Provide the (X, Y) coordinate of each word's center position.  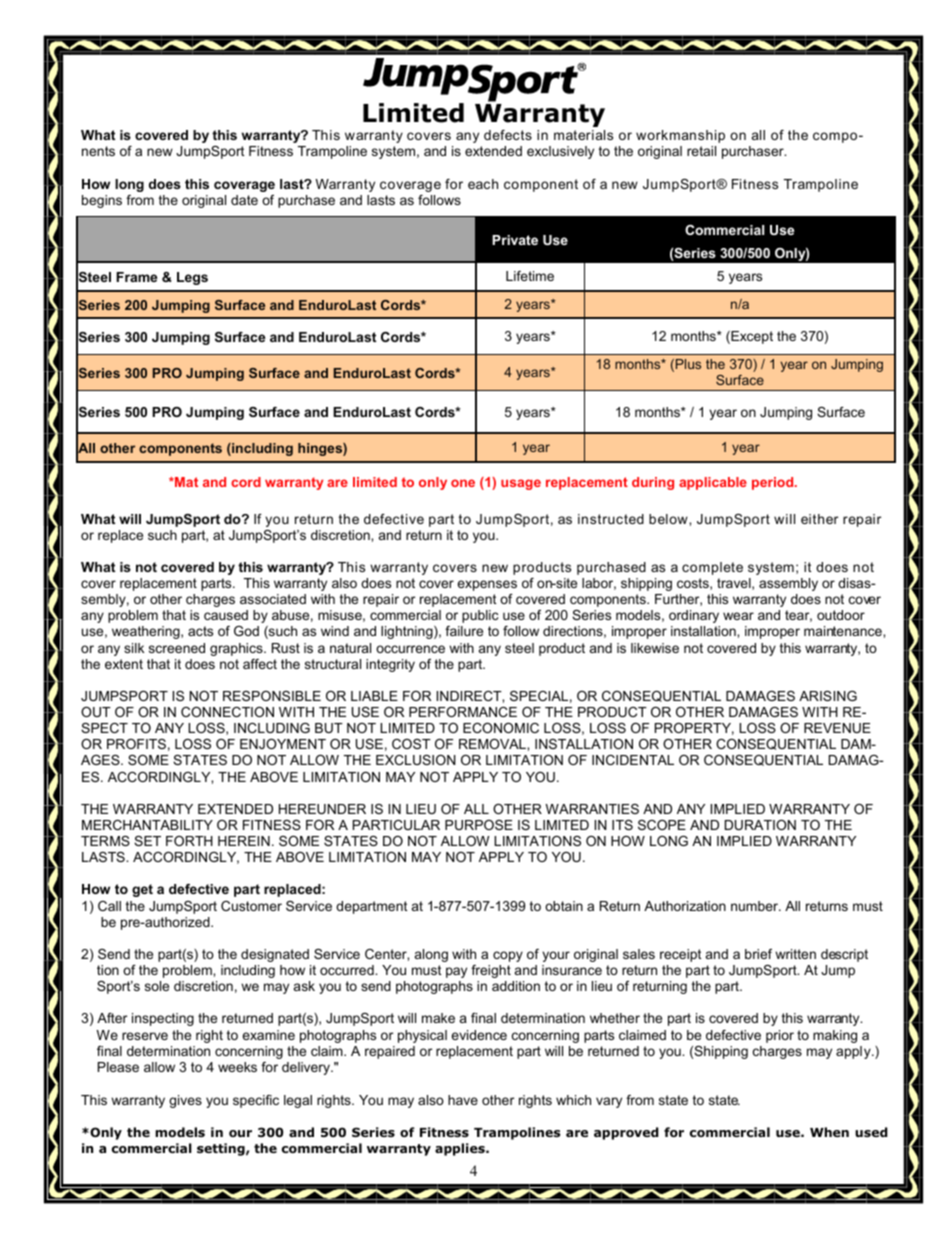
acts (200, 631)
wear (738, 616)
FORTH (189, 841)
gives (185, 1101)
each (483, 184)
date (244, 200)
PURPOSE (479, 825)
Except (751, 337)
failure (464, 631)
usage (521, 484)
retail (701, 151)
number (755, 906)
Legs (192, 278)
